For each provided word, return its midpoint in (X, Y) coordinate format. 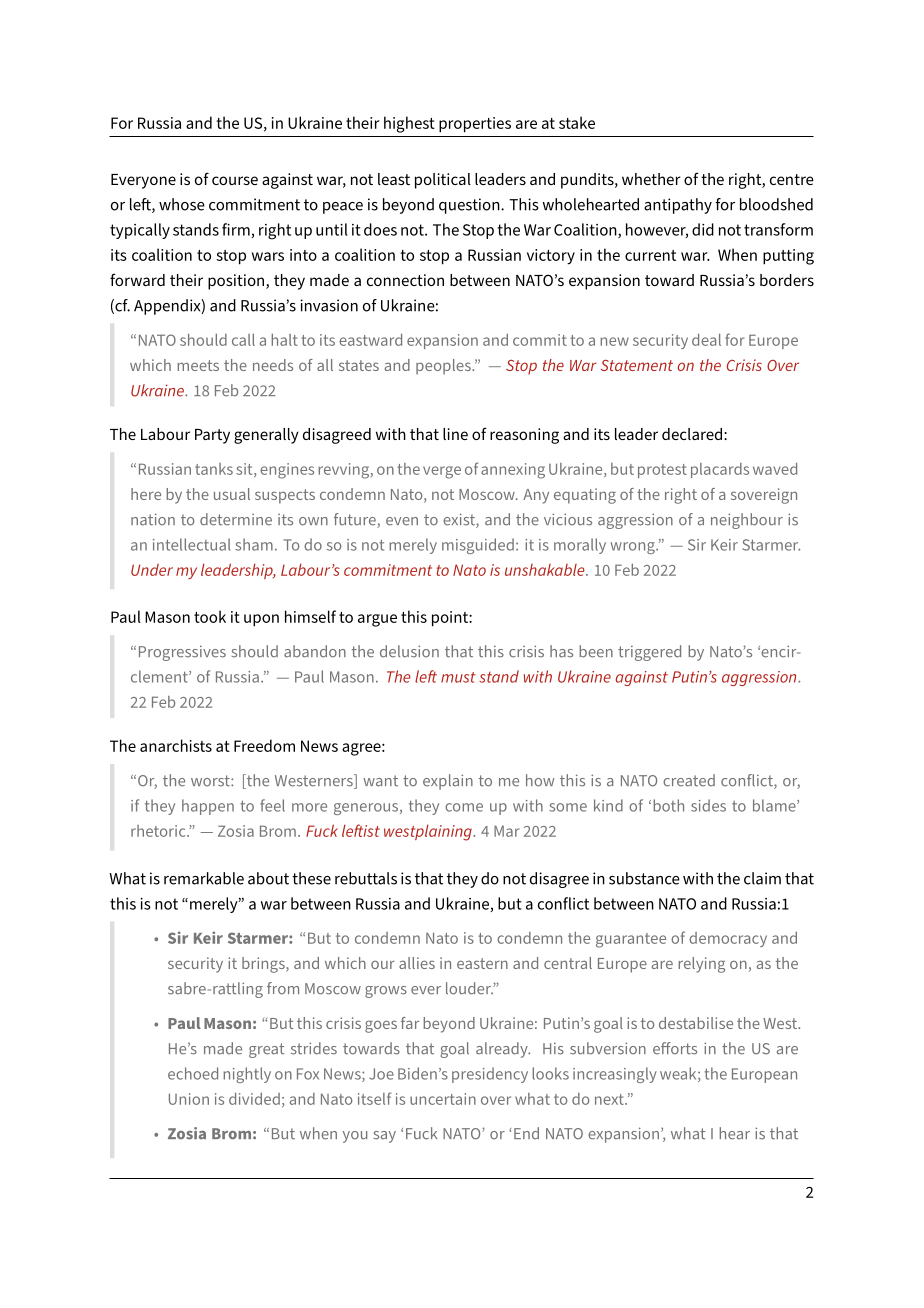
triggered (649, 653)
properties (475, 125)
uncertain (443, 1099)
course (235, 180)
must (458, 677)
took (210, 616)
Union (189, 1099)
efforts (675, 1048)
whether (651, 179)
